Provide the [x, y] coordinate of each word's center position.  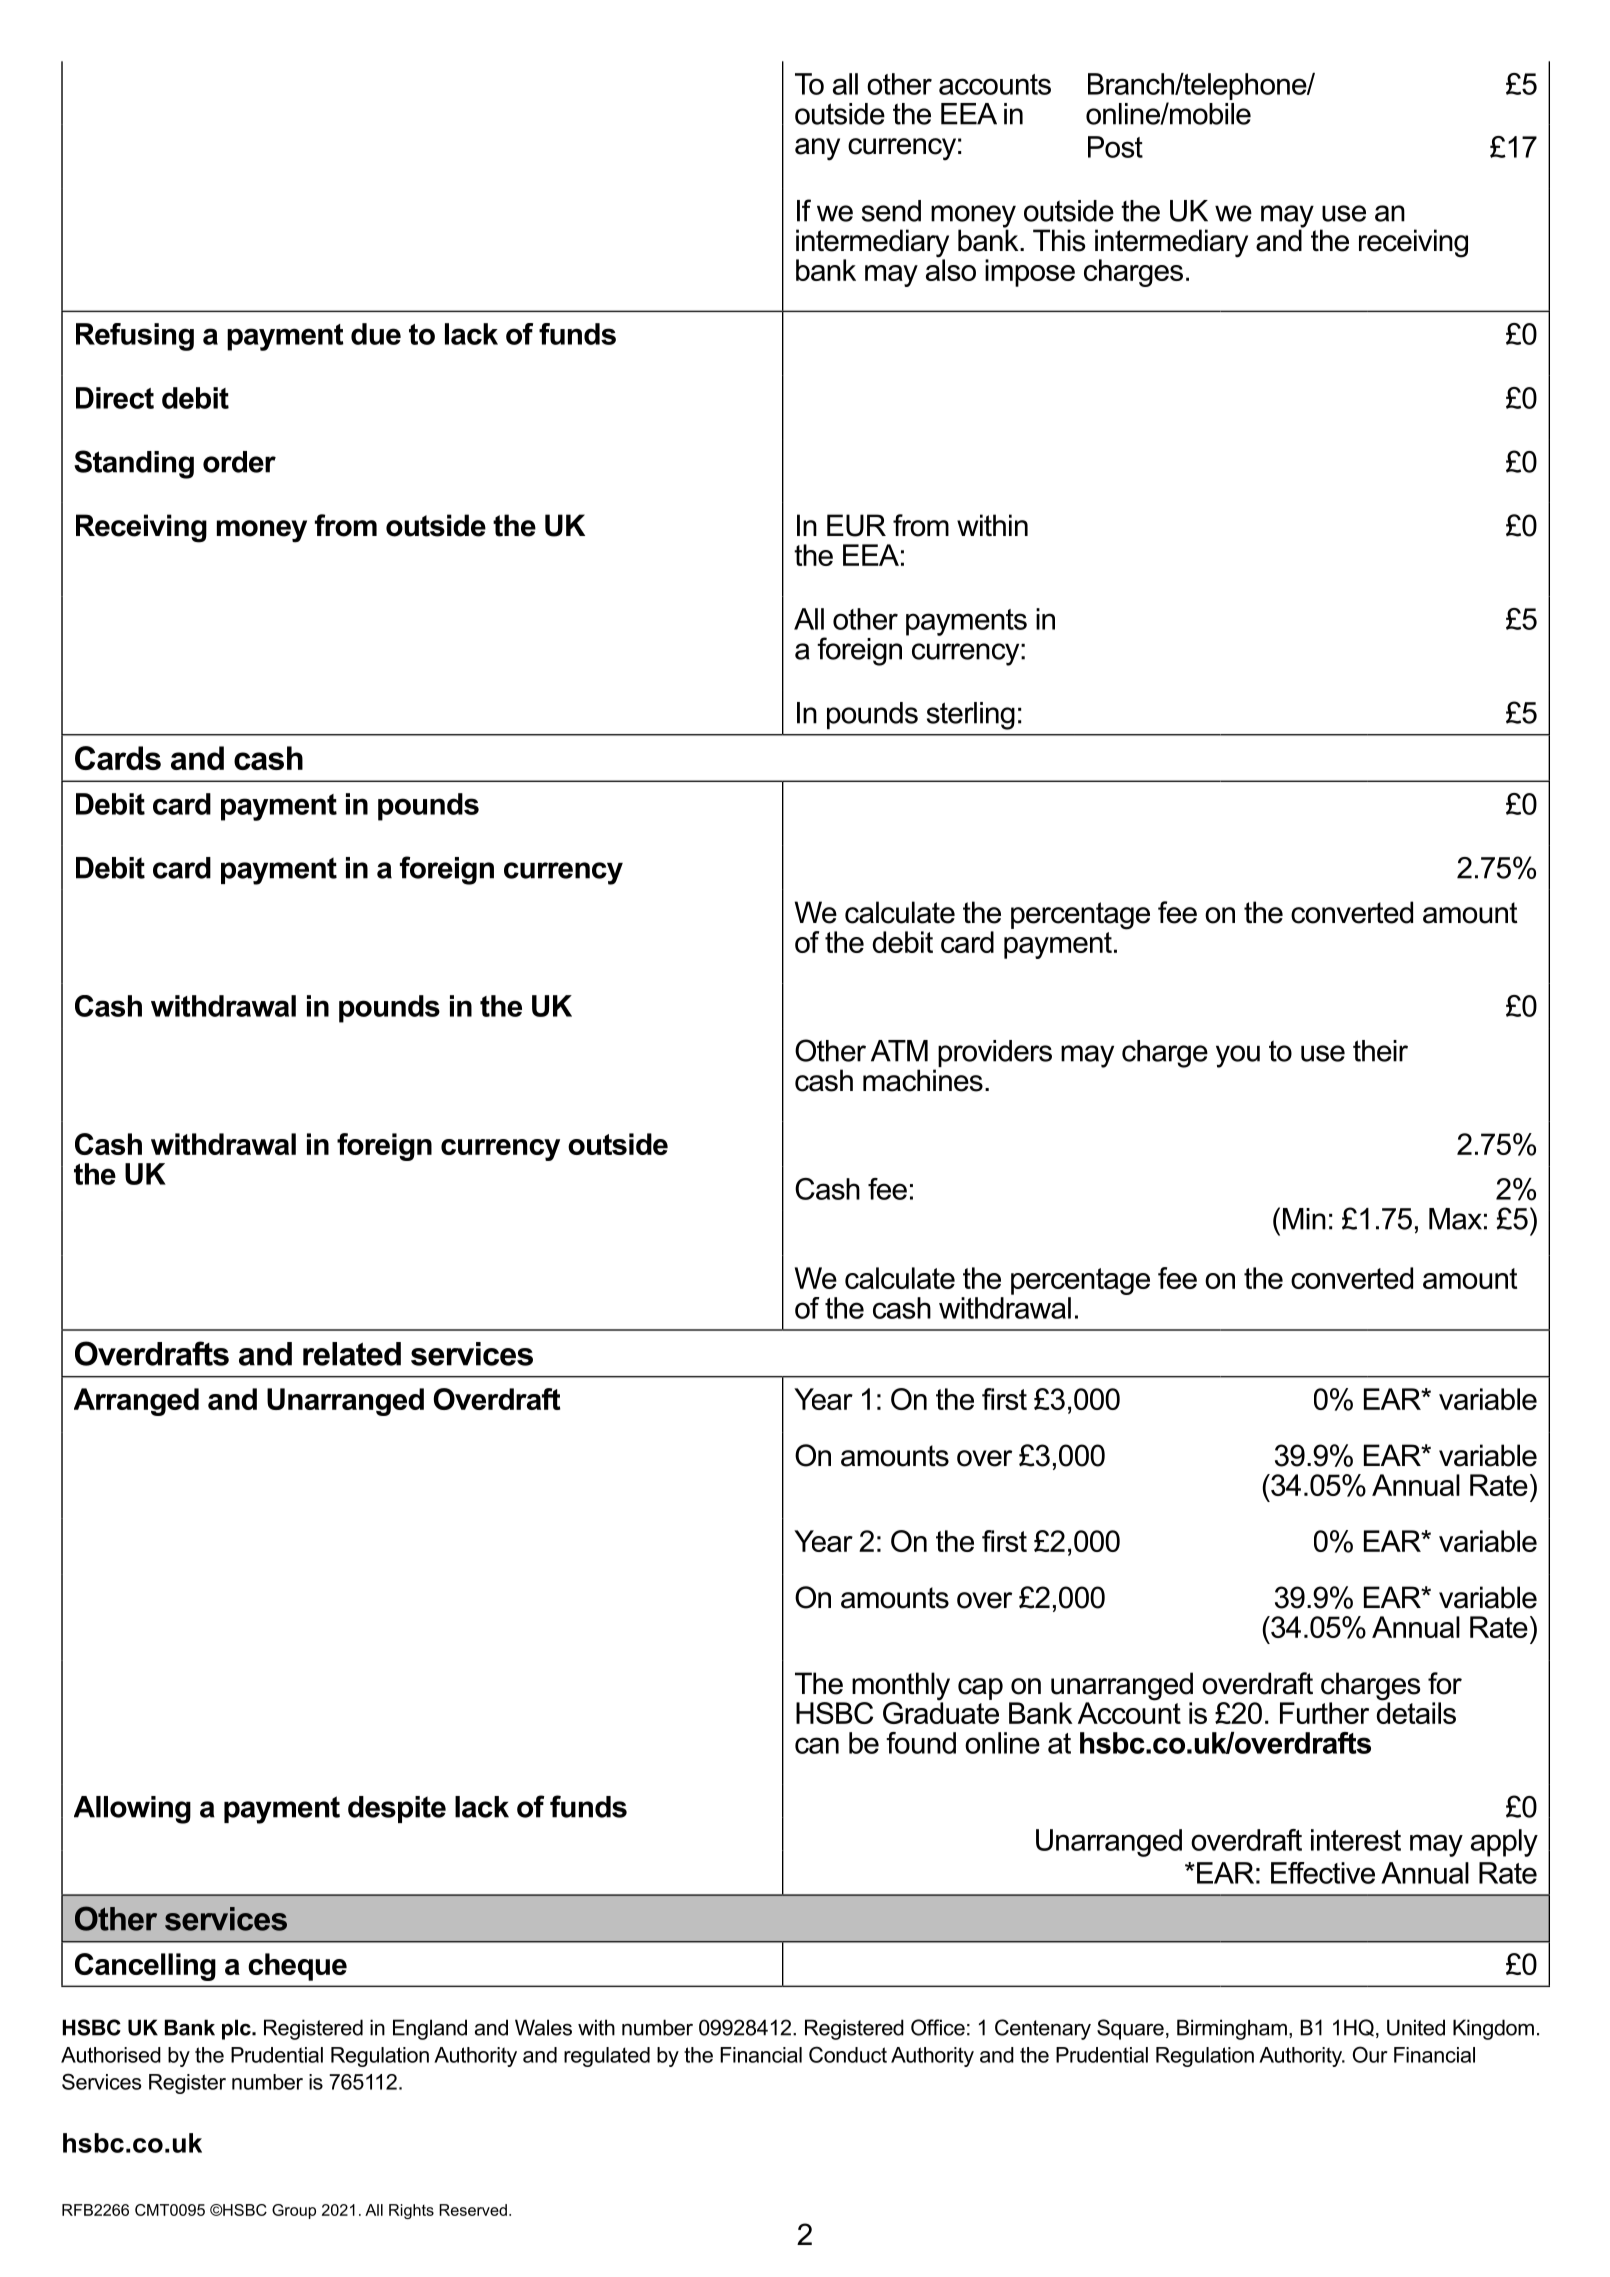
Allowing [132, 1810]
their [1380, 1051]
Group [294, 2211]
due [376, 334]
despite [397, 1809]
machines [923, 1080]
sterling [971, 716]
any [817, 149]
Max [1455, 1219]
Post [1115, 147]
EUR [856, 525]
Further [1324, 1713]
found [921, 1743]
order [239, 462]
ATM [899, 1051]
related [352, 1354]
